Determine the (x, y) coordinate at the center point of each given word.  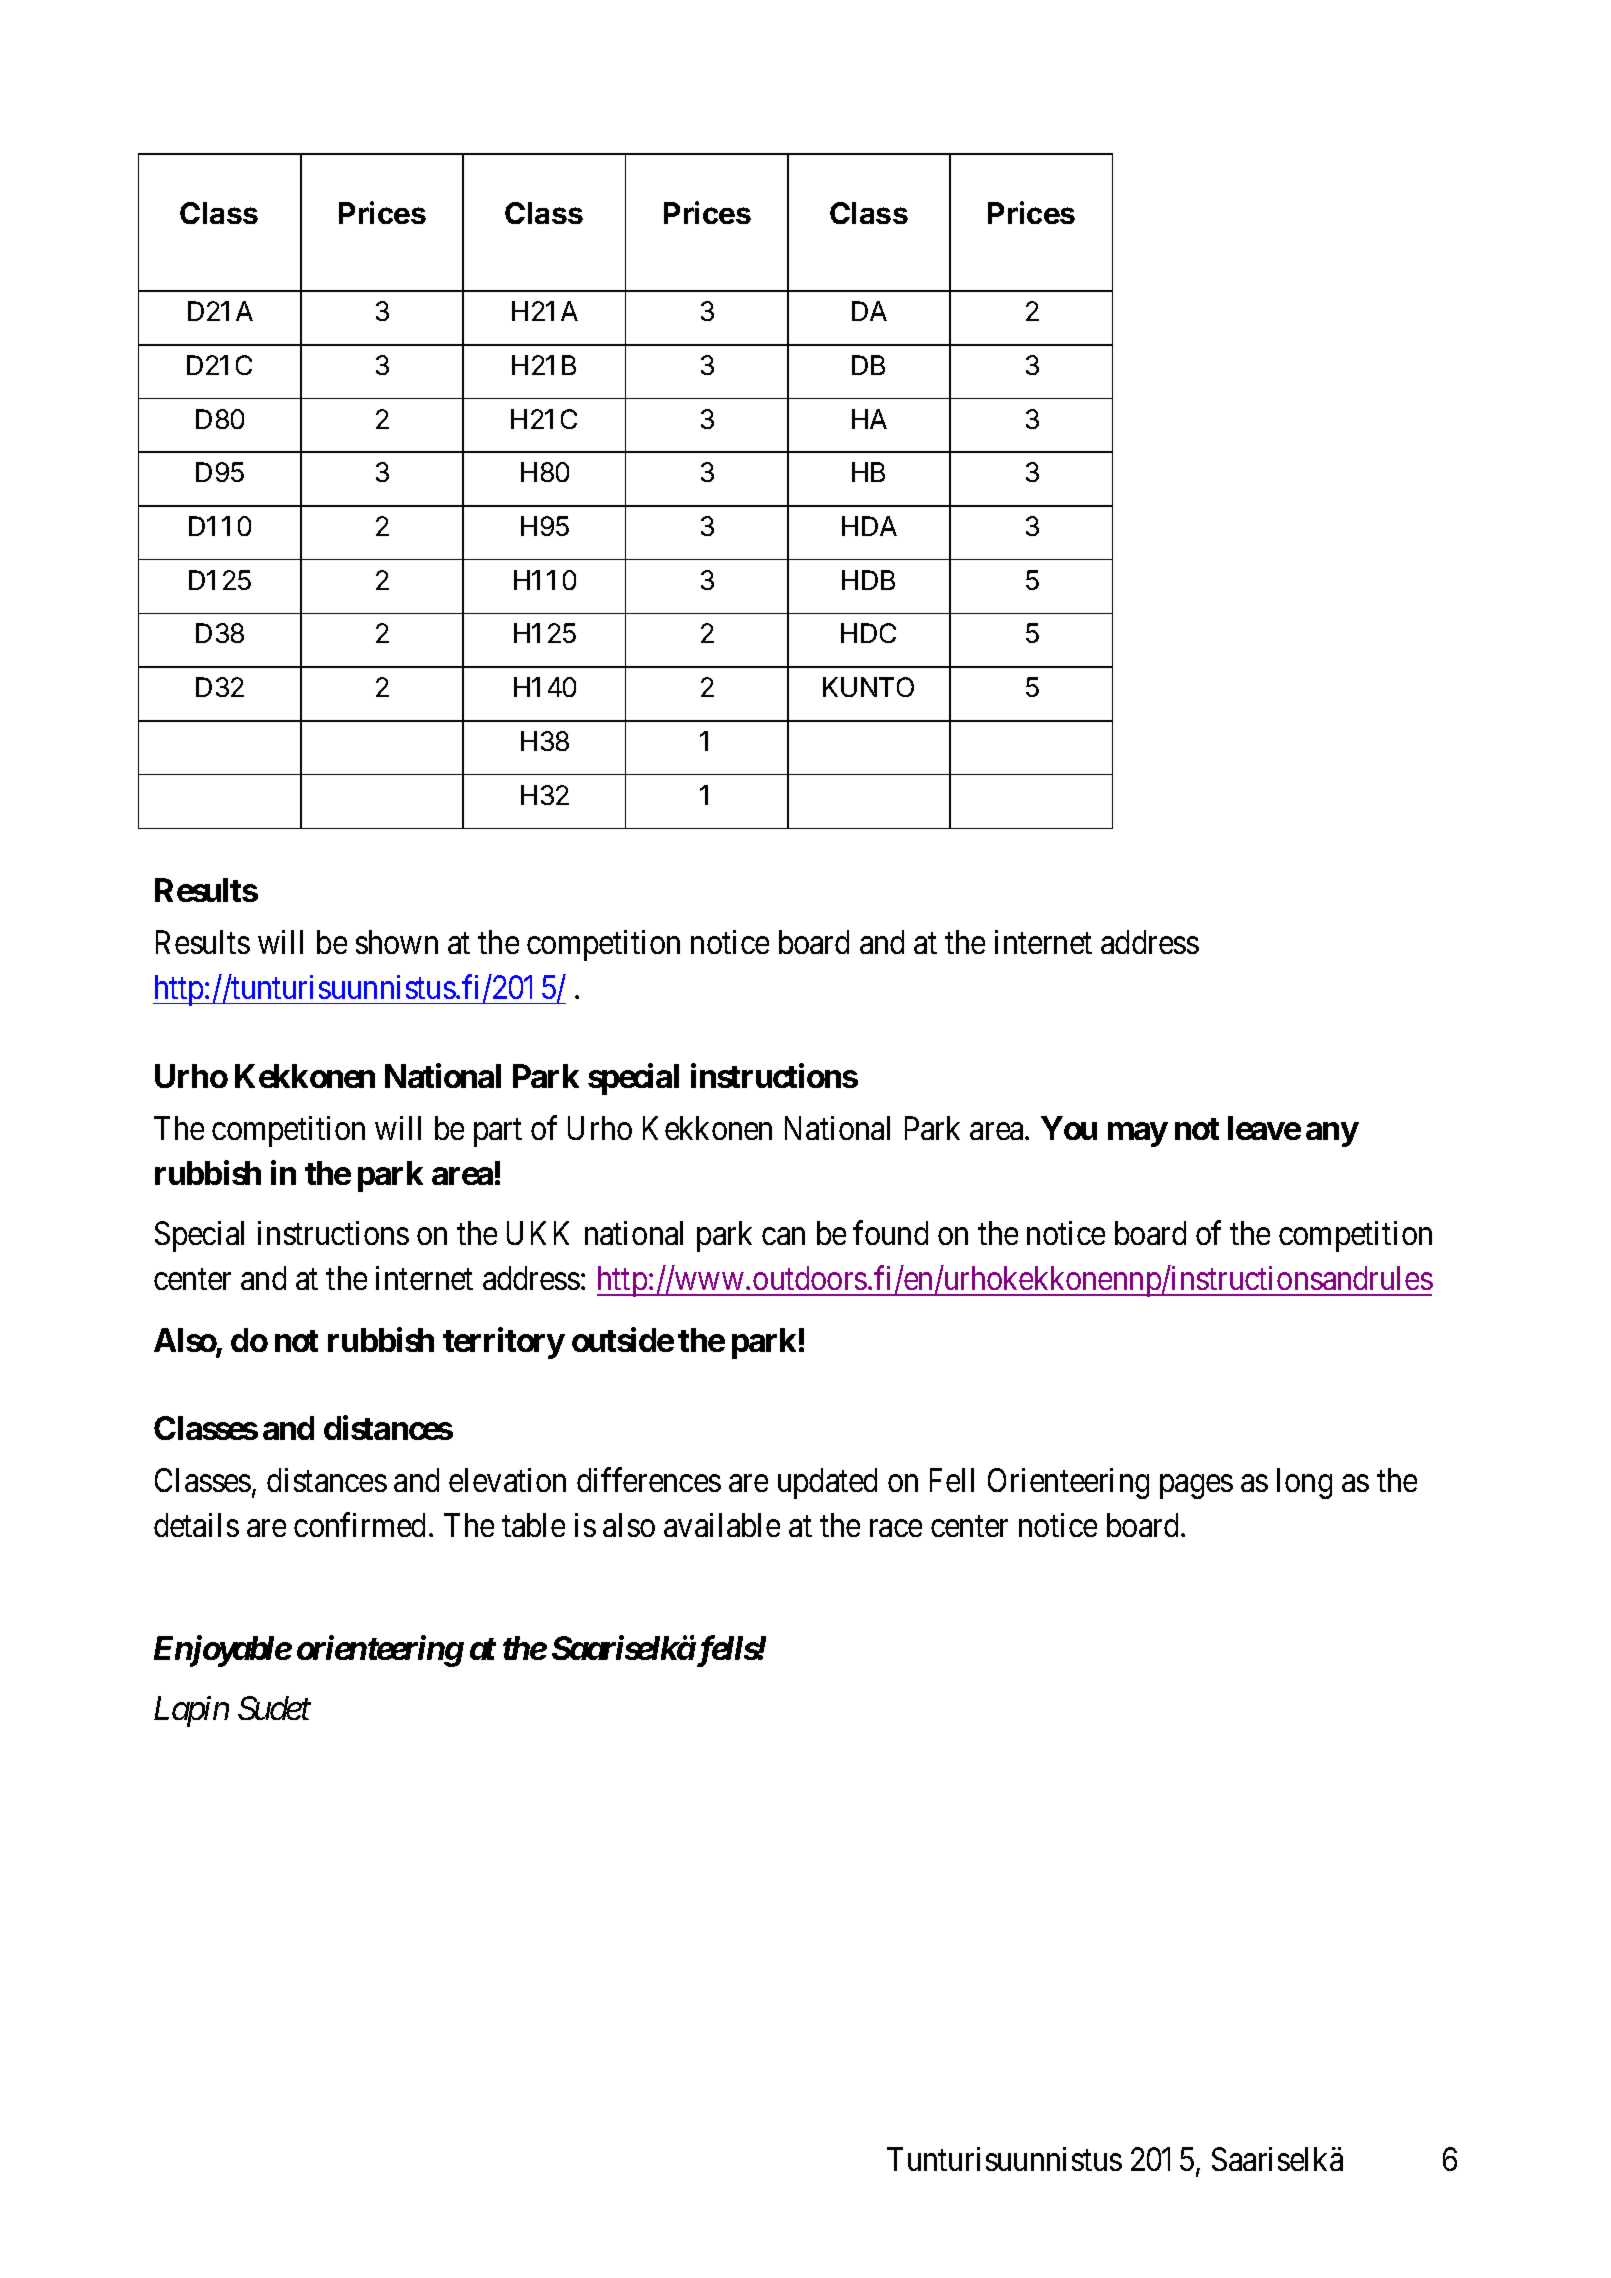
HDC (868, 633)
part (498, 1133)
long (1304, 1483)
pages (1196, 1487)
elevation (507, 1480)
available (722, 1525)
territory (504, 1343)
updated (827, 1483)
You (1069, 1128)
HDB (868, 580)
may (1137, 1134)
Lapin (191, 1712)
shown (397, 942)
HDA (869, 526)
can (783, 1237)
